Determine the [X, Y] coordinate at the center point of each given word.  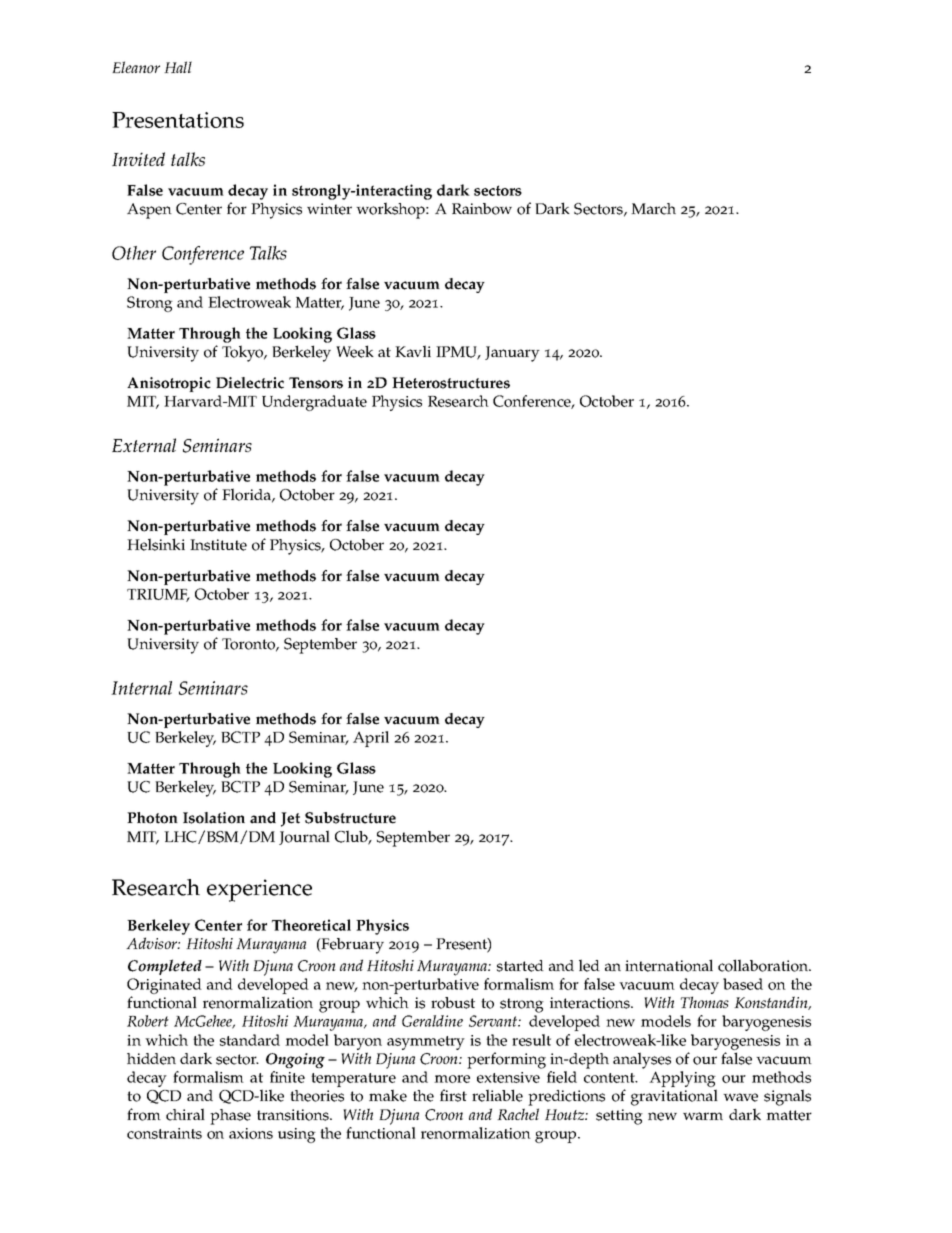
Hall [178, 67]
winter [329, 209]
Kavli [413, 351]
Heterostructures [451, 383]
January [512, 354]
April [371, 739]
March [653, 209]
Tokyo [244, 353]
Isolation [214, 818]
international [669, 965]
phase [230, 1117]
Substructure [350, 818]
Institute [218, 545]
